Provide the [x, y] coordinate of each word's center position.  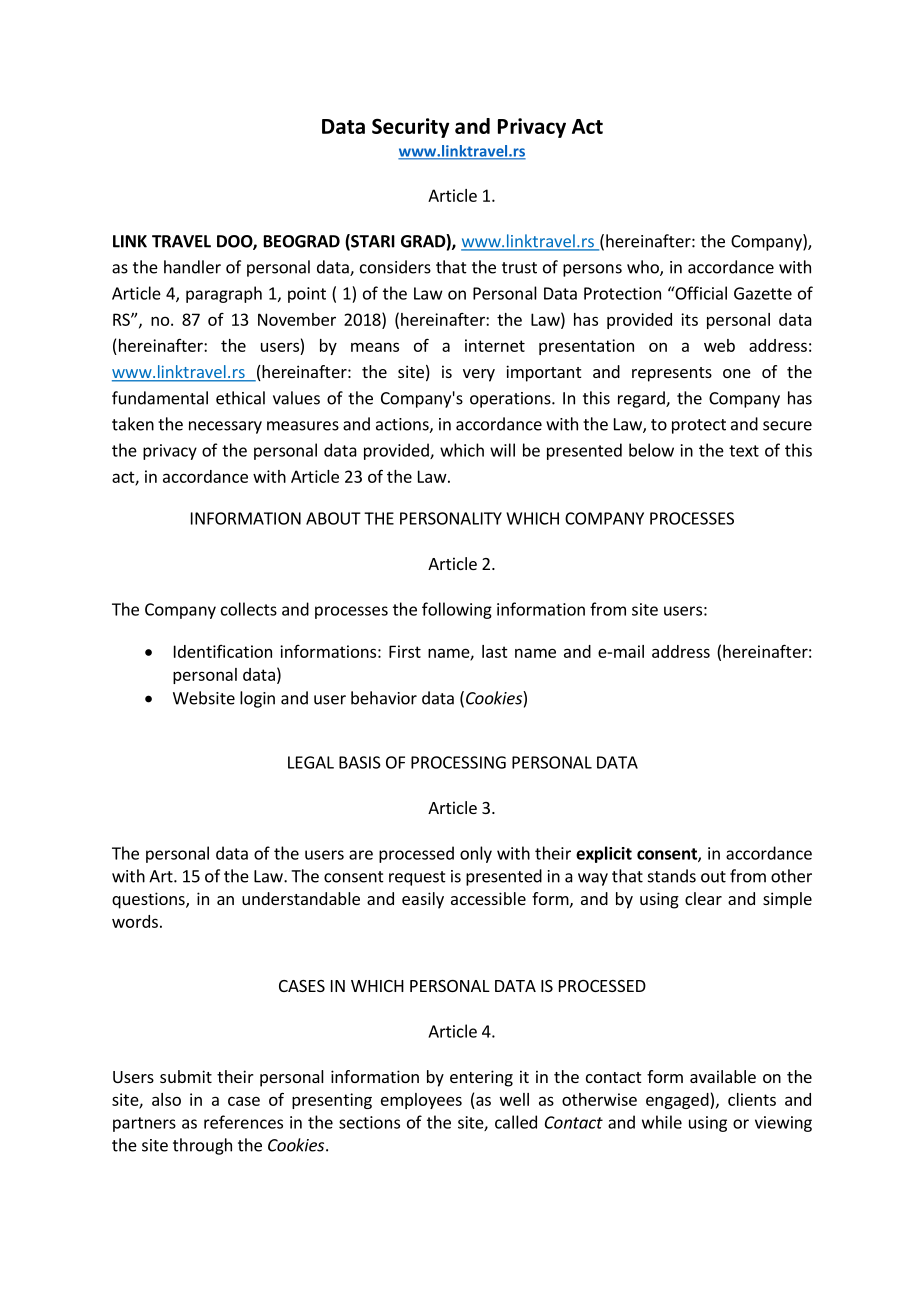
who [644, 268]
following [457, 610]
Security [411, 128]
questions [149, 900]
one [737, 373]
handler [192, 267]
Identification [223, 651]
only [476, 854]
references [243, 1122]
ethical [240, 398]
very [479, 375]
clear [703, 898]
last [495, 651]
